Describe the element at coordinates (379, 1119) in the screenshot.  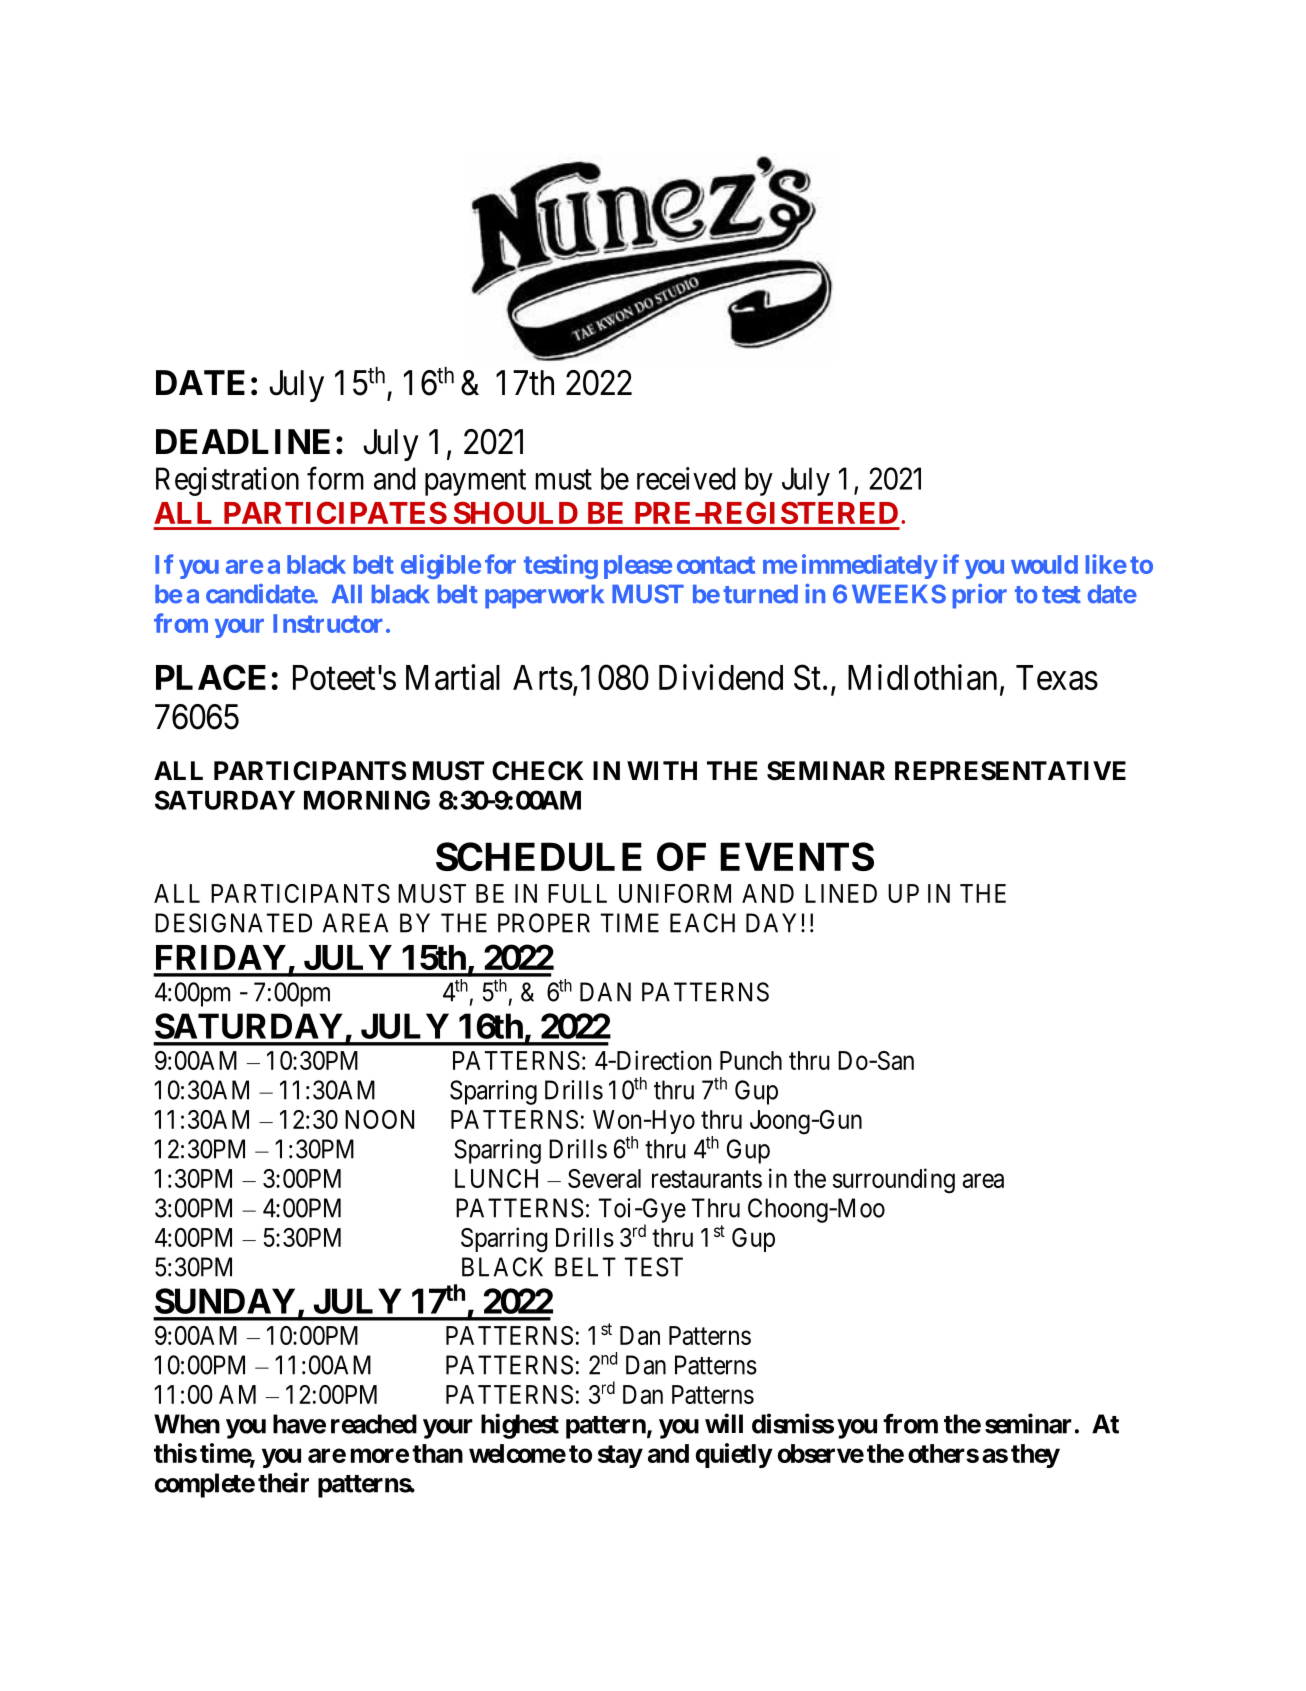
I see `NOON` at that location.
